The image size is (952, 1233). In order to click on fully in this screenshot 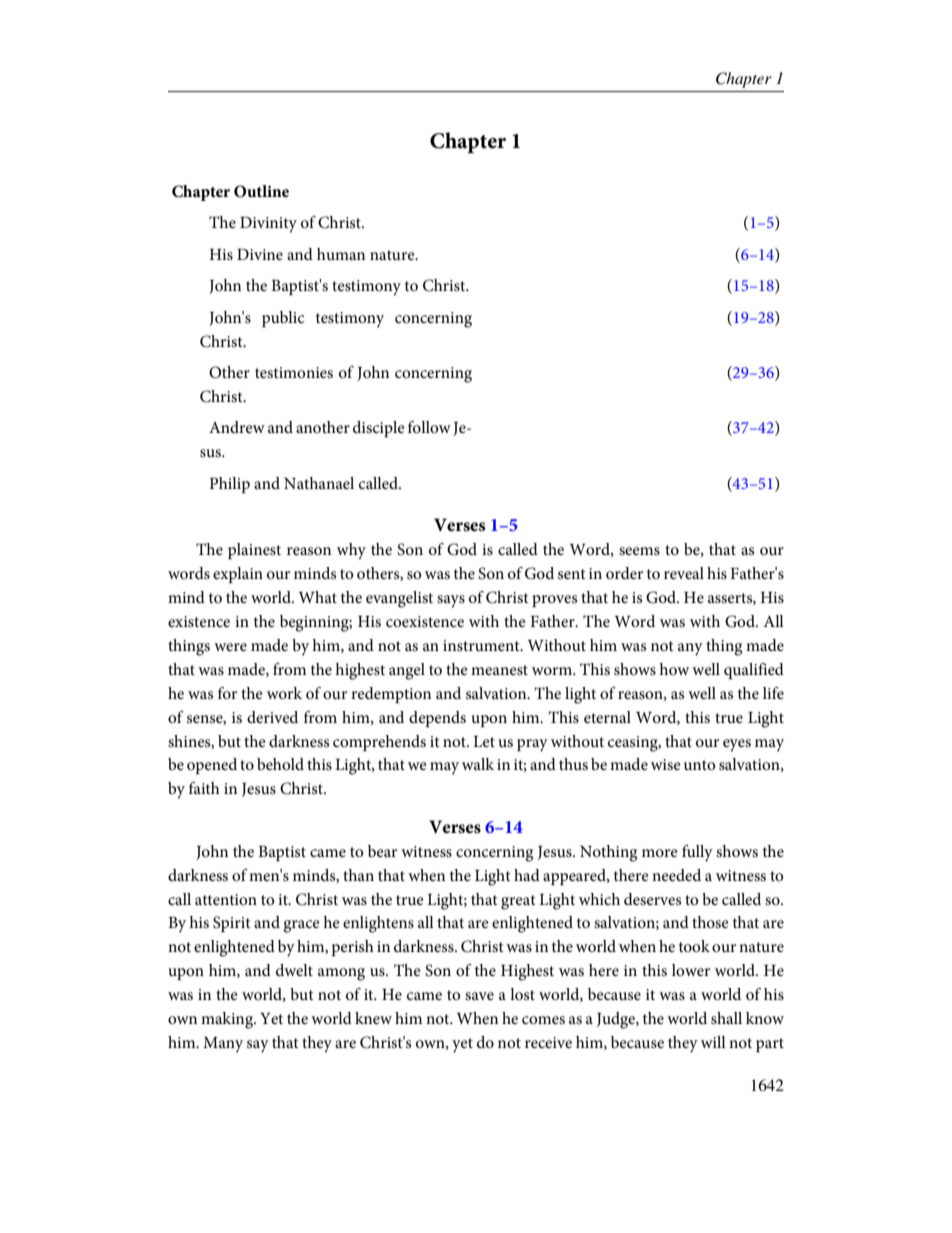, I will do `click(697, 853)`.
